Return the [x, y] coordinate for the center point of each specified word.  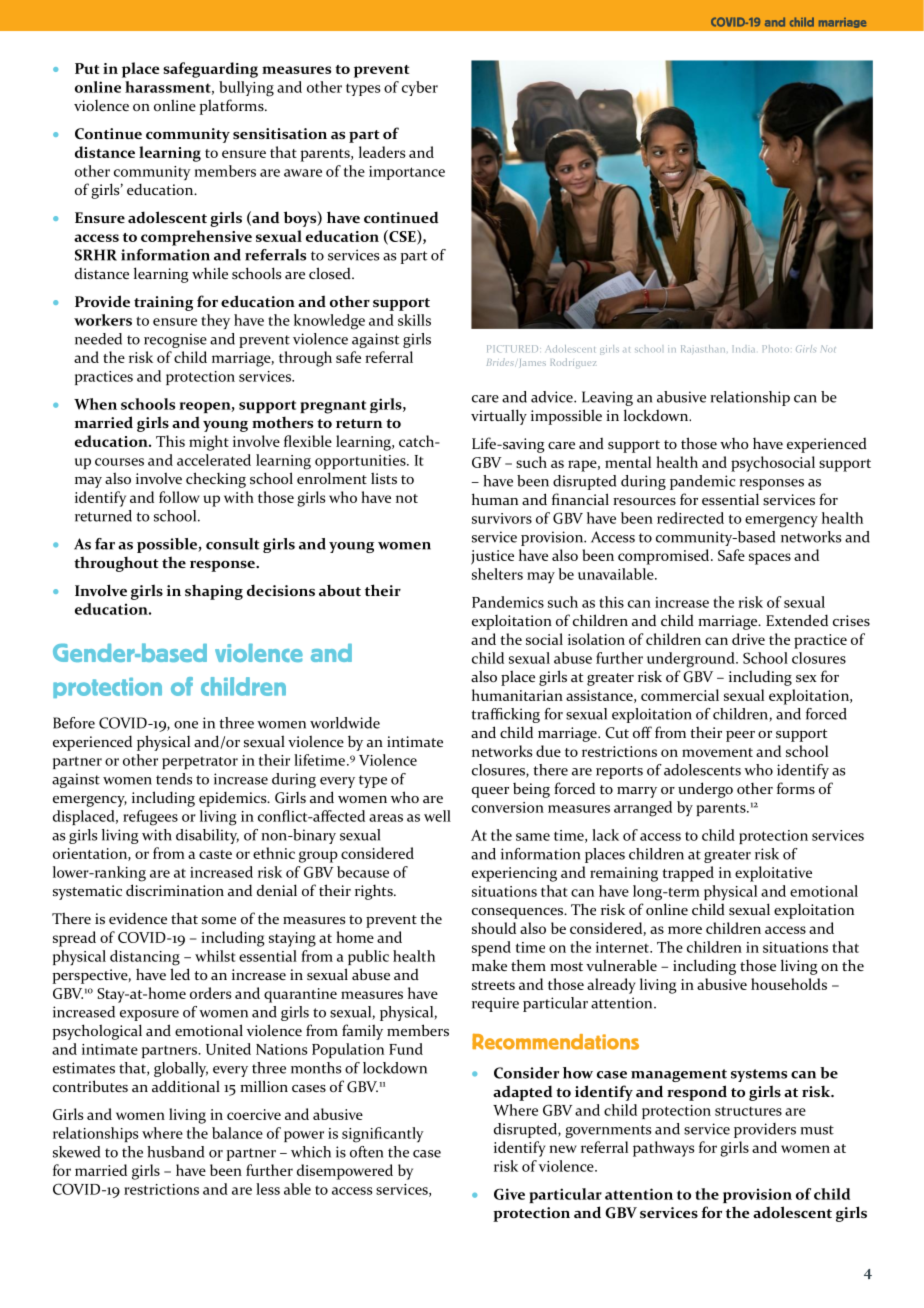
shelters [497, 574]
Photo [776, 348]
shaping [214, 592]
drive [748, 639]
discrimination [175, 890]
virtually [499, 417]
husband [175, 1152]
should [494, 928]
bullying [246, 89]
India [744, 348]
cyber [420, 88]
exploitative [773, 874]
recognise [175, 340]
